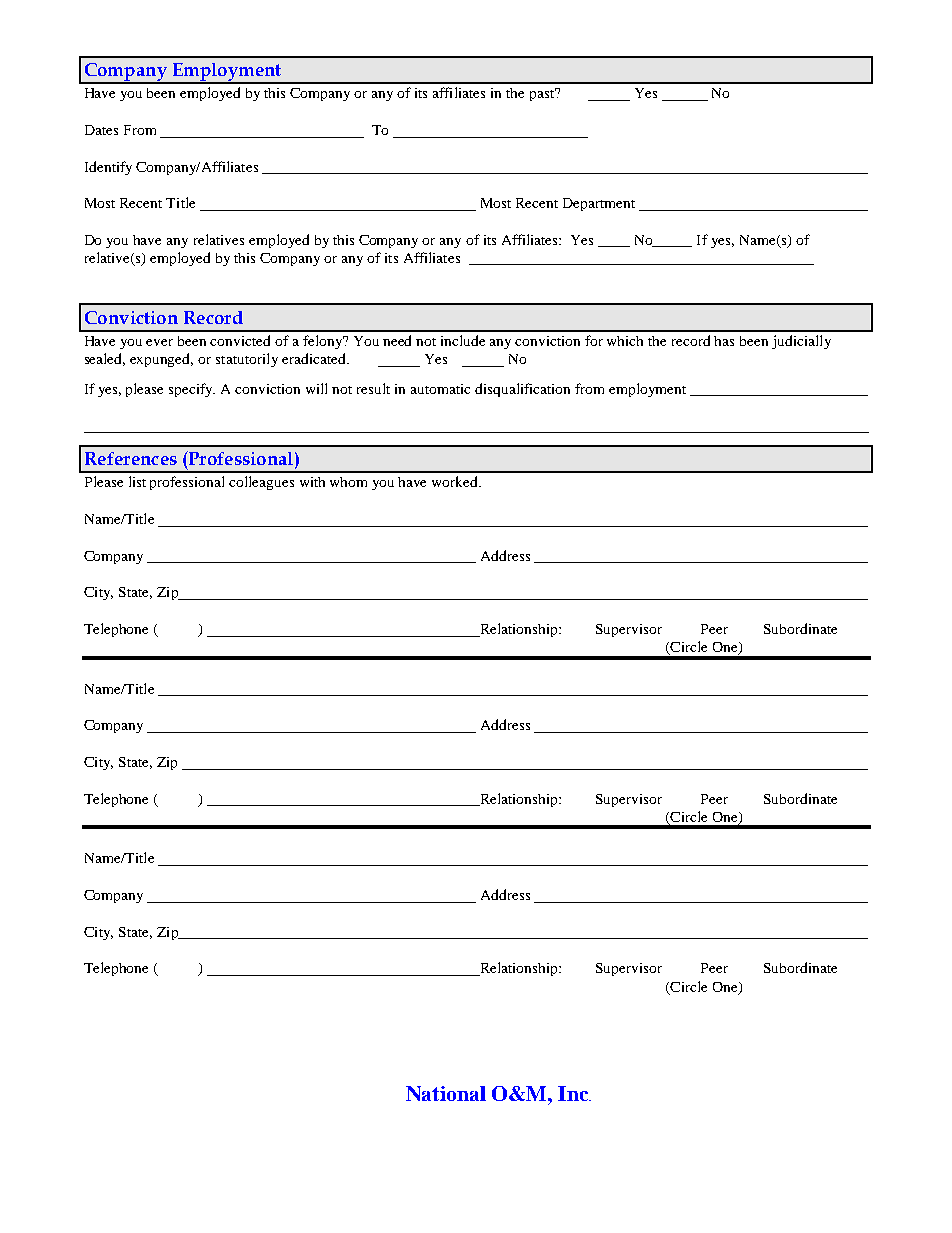  Describe the element at coordinates (131, 458) in the page. I see `References` at that location.
